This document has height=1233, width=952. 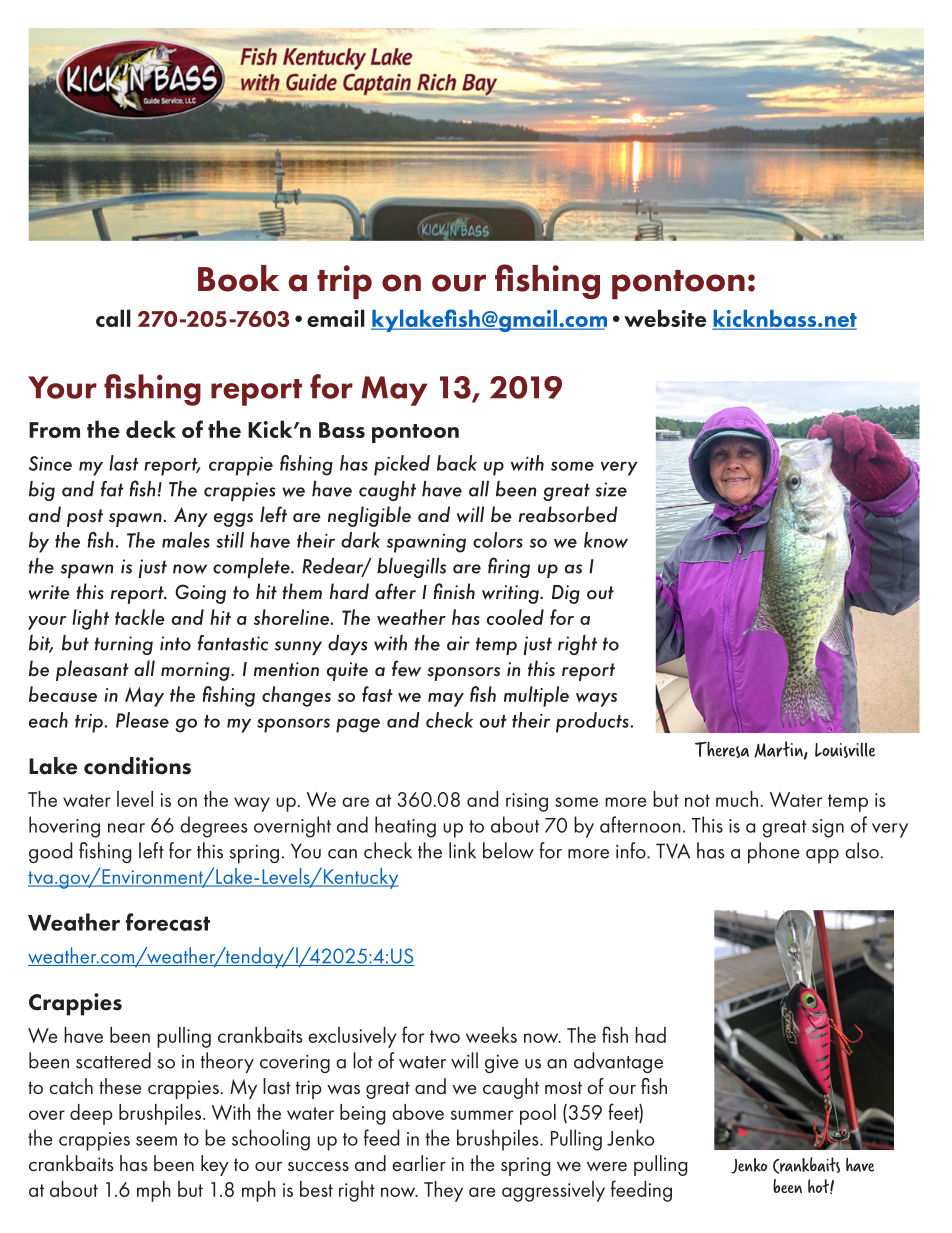 What do you see at coordinates (611, 489) in the document?
I see `size` at bounding box center [611, 489].
